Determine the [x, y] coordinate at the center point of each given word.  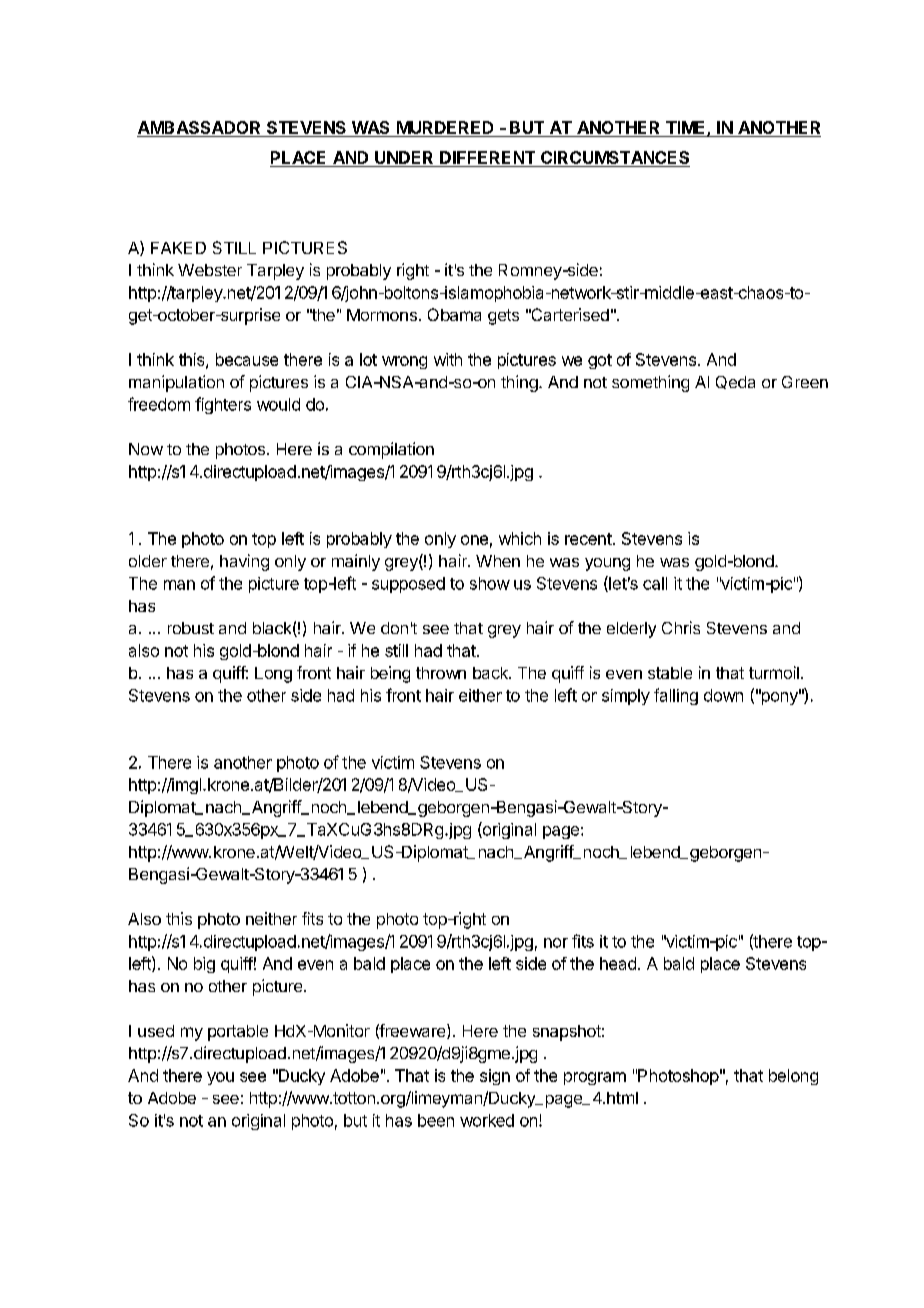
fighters [223, 405]
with [448, 359]
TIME [687, 128]
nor [556, 943]
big [204, 965]
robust [191, 628]
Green [805, 382]
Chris [681, 627]
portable [238, 1033]
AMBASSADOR [200, 129]
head [618, 963]
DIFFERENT [487, 157]
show [490, 583]
